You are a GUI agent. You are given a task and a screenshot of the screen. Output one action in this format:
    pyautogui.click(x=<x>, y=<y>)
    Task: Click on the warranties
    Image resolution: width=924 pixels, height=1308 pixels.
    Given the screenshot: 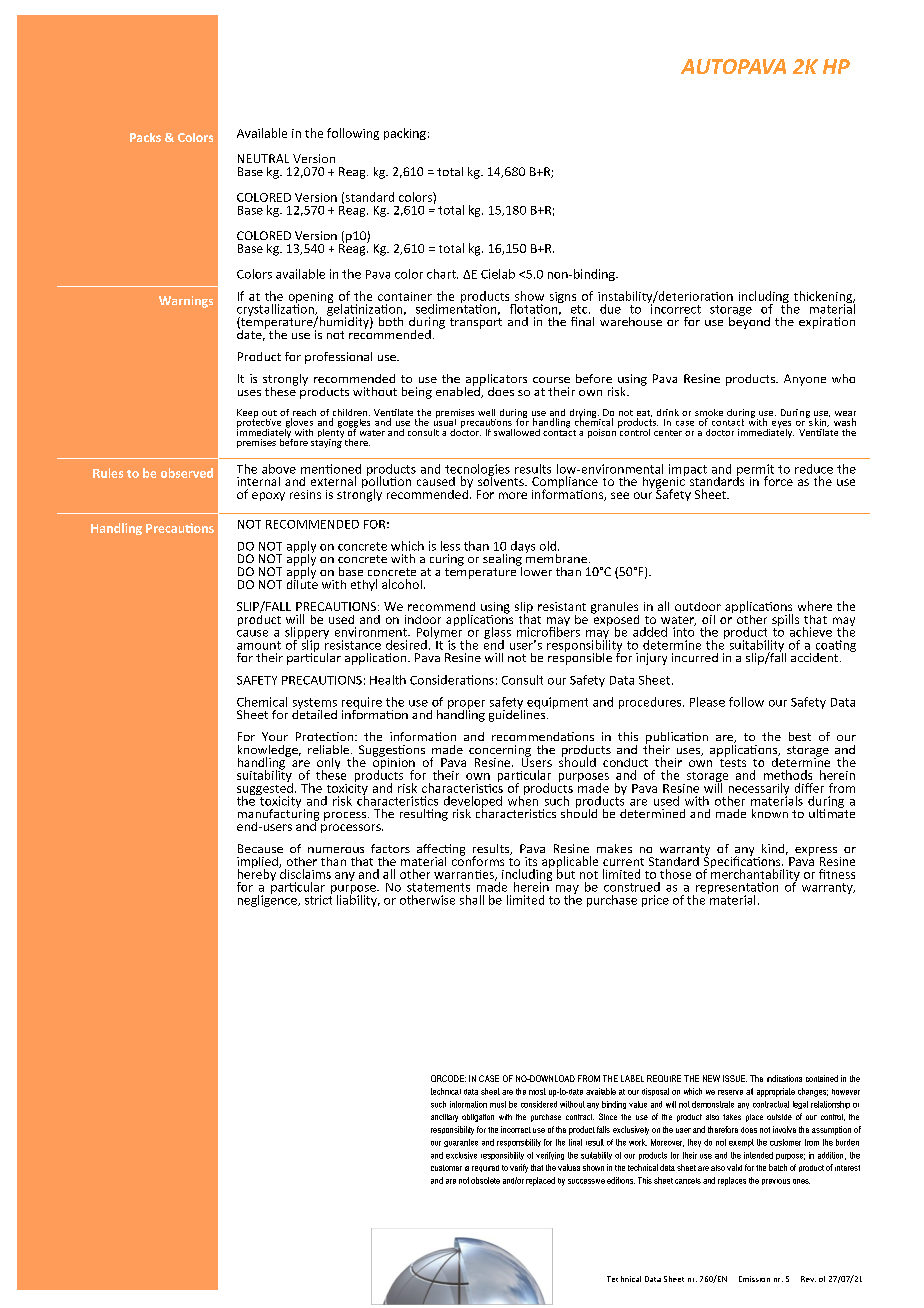 What is the action you would take?
    pyautogui.click(x=465, y=875)
